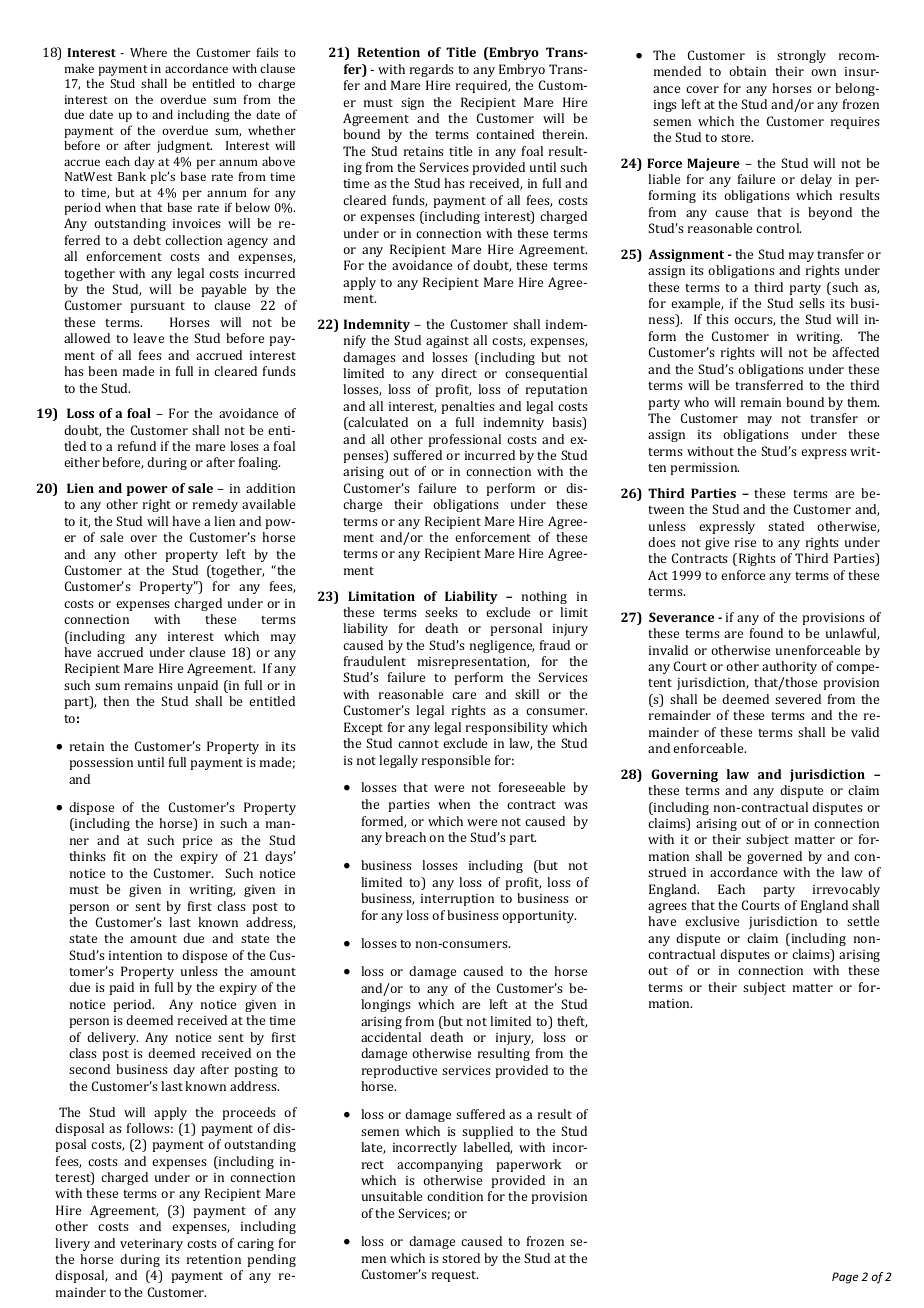 The image size is (924, 1308). What do you see at coordinates (846, 890) in the page?
I see `irrevocably` at bounding box center [846, 890].
